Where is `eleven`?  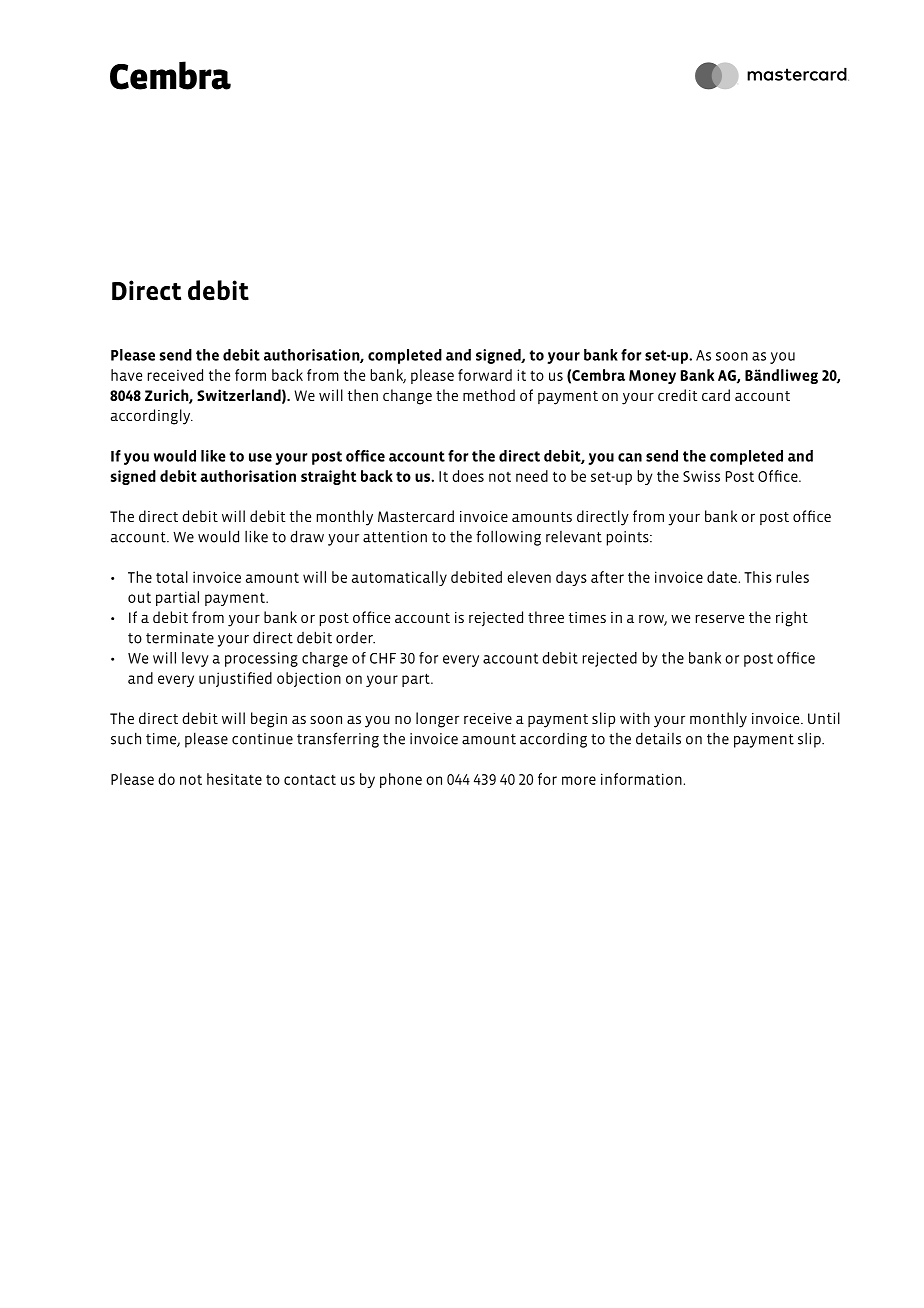 eleven is located at coordinates (529, 577).
